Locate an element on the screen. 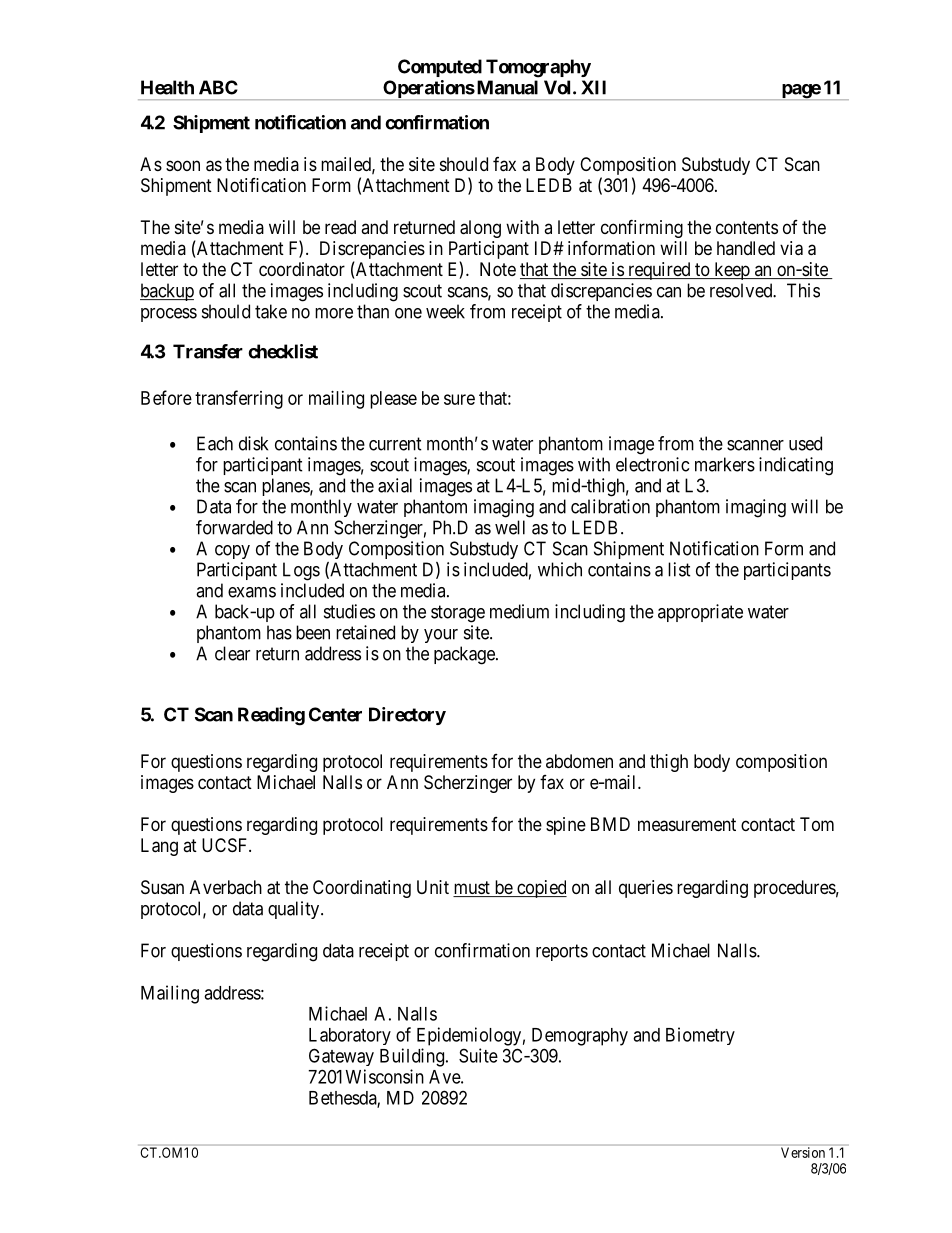  keep is located at coordinates (732, 271).
